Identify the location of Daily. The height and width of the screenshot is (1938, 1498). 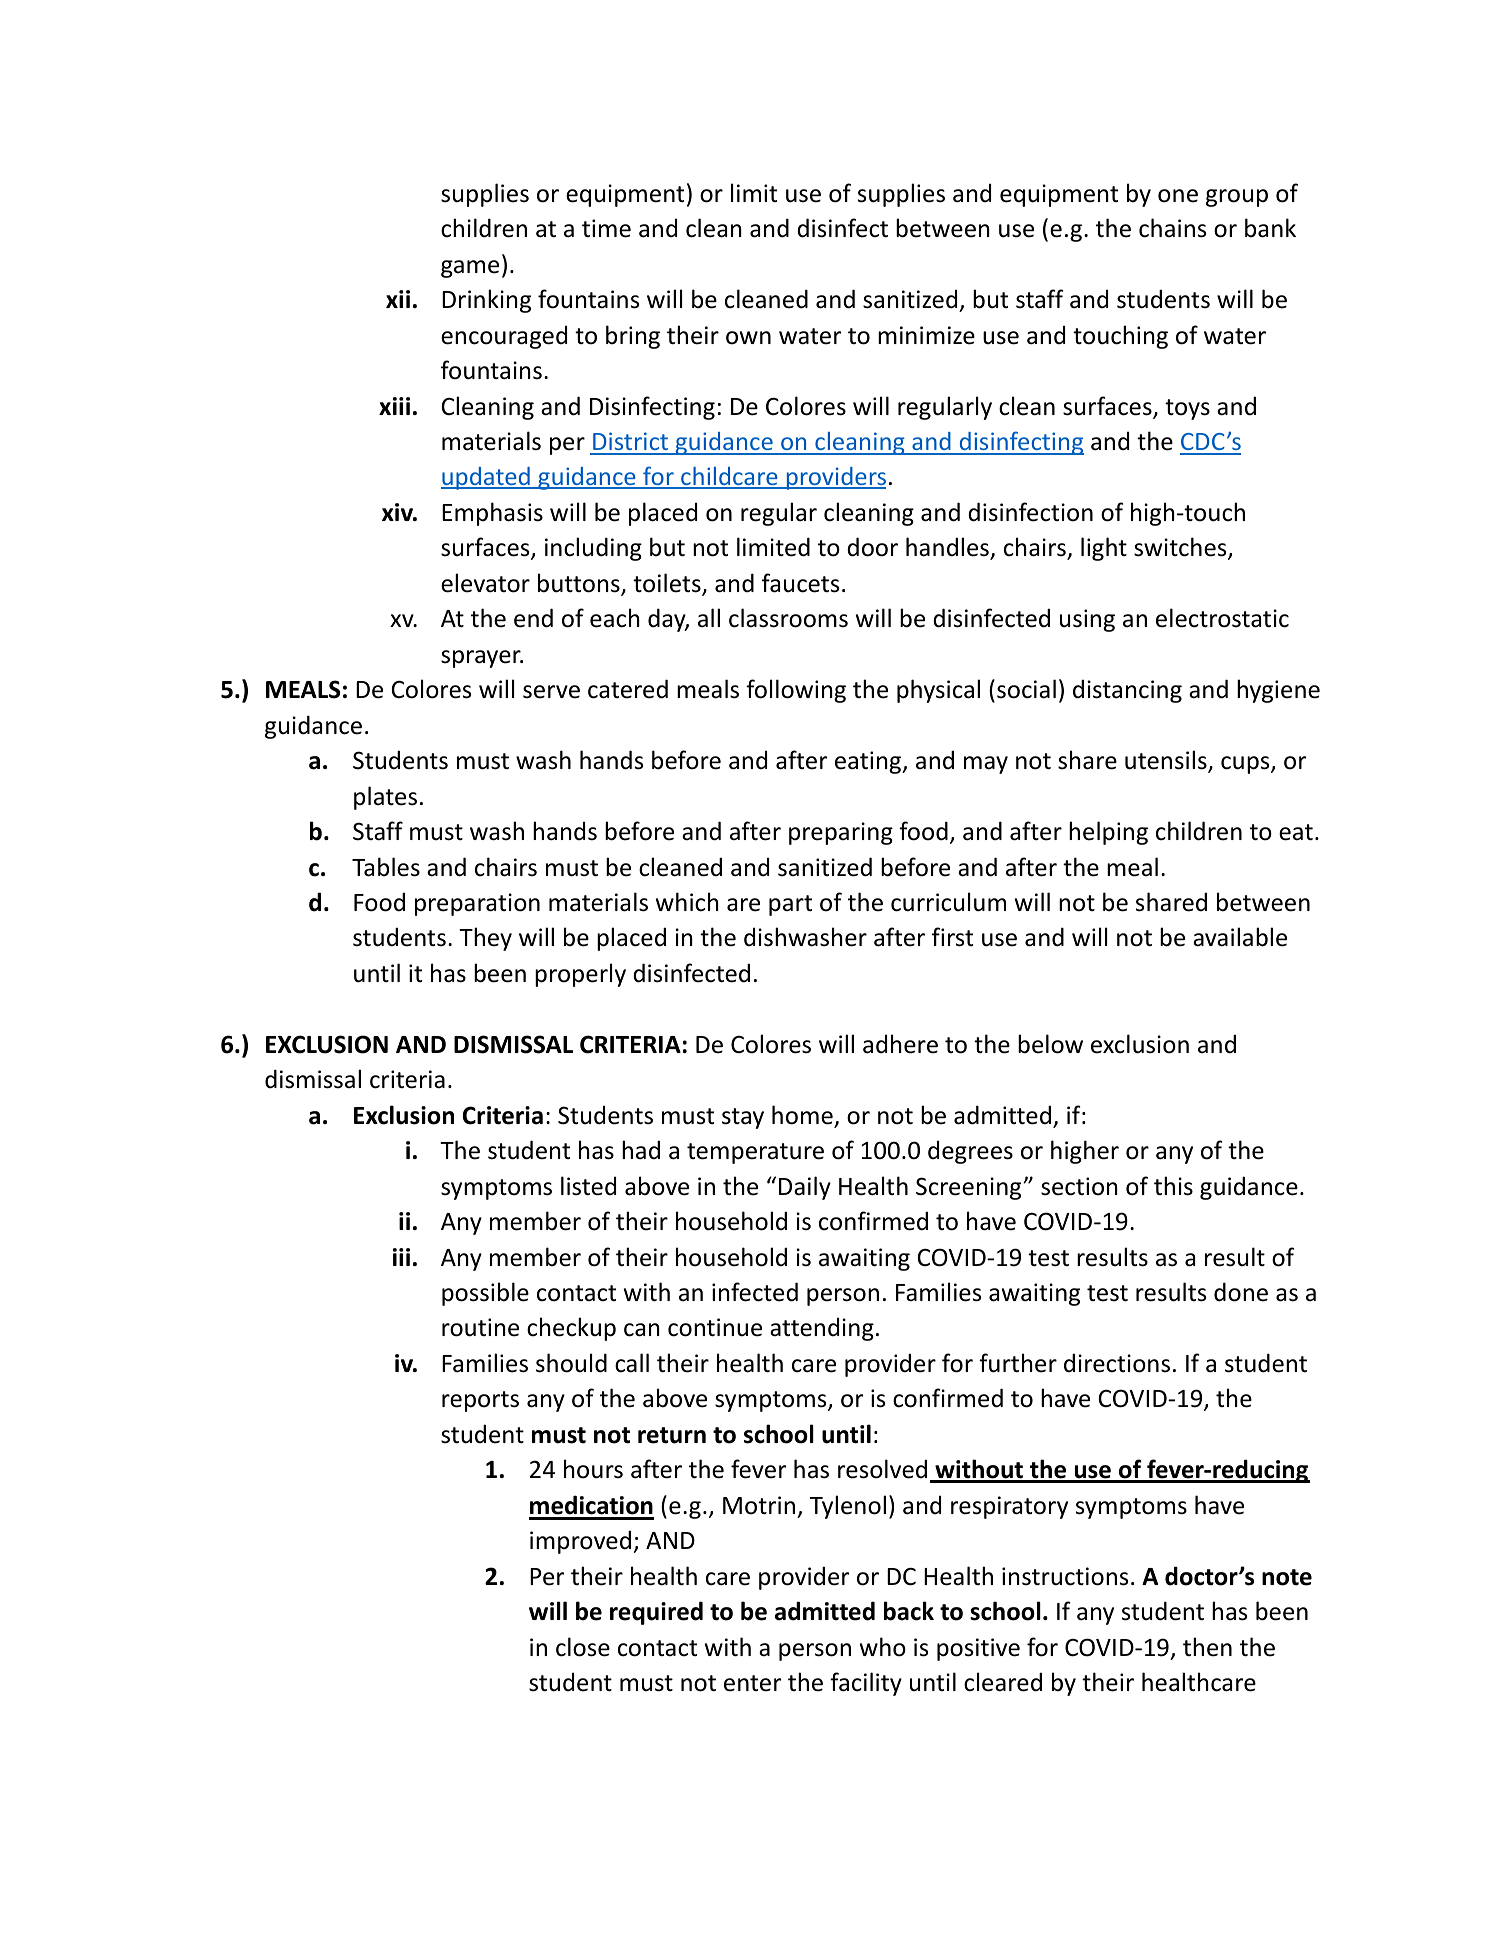
(805, 1188).
